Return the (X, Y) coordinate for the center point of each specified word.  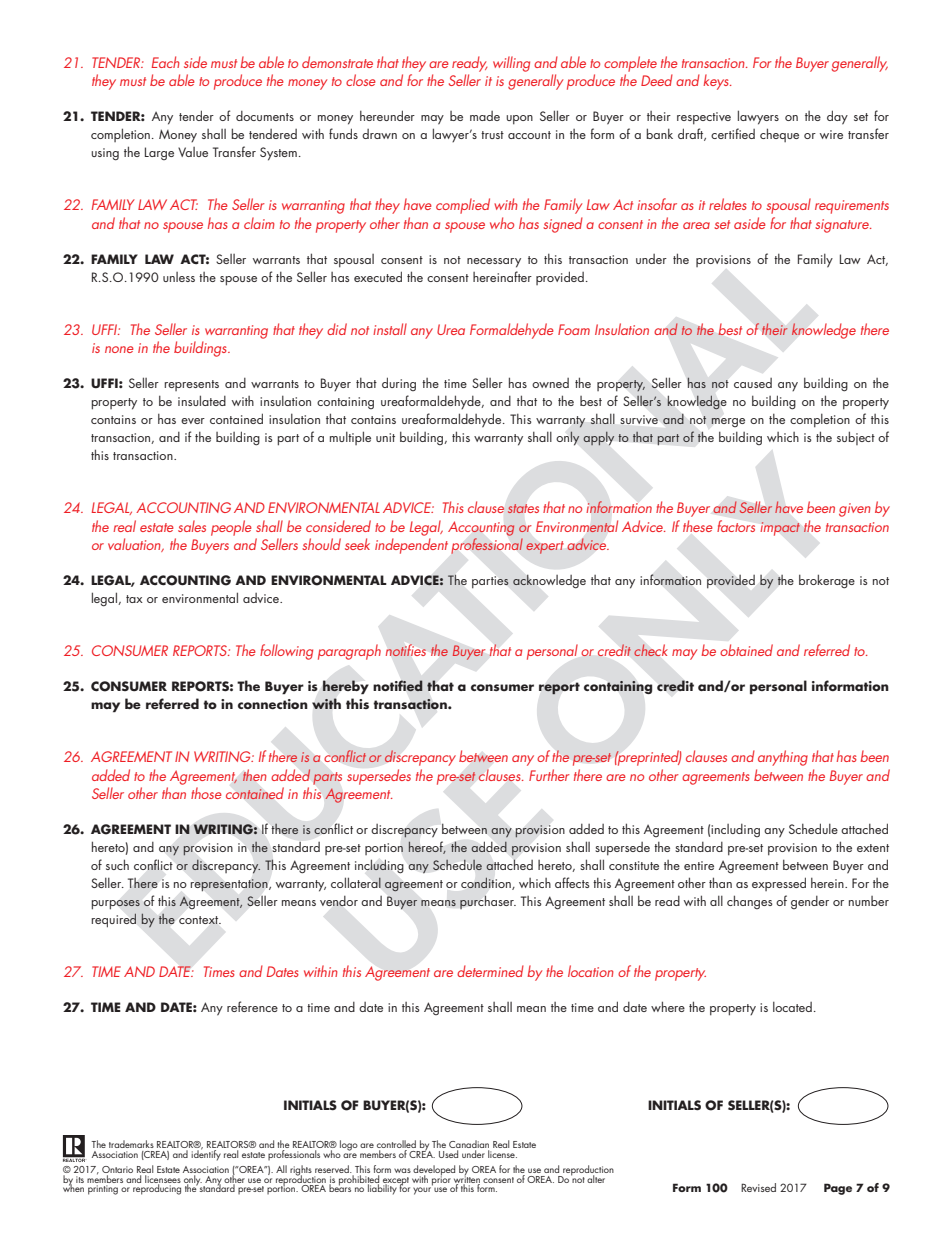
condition (487, 883)
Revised (758, 1187)
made (485, 116)
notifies (406, 650)
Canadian (469, 1145)
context (200, 920)
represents (191, 385)
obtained (746, 650)
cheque (779, 135)
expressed (779, 884)
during (399, 384)
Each (166, 62)
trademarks (131, 1144)
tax (134, 599)
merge (728, 422)
